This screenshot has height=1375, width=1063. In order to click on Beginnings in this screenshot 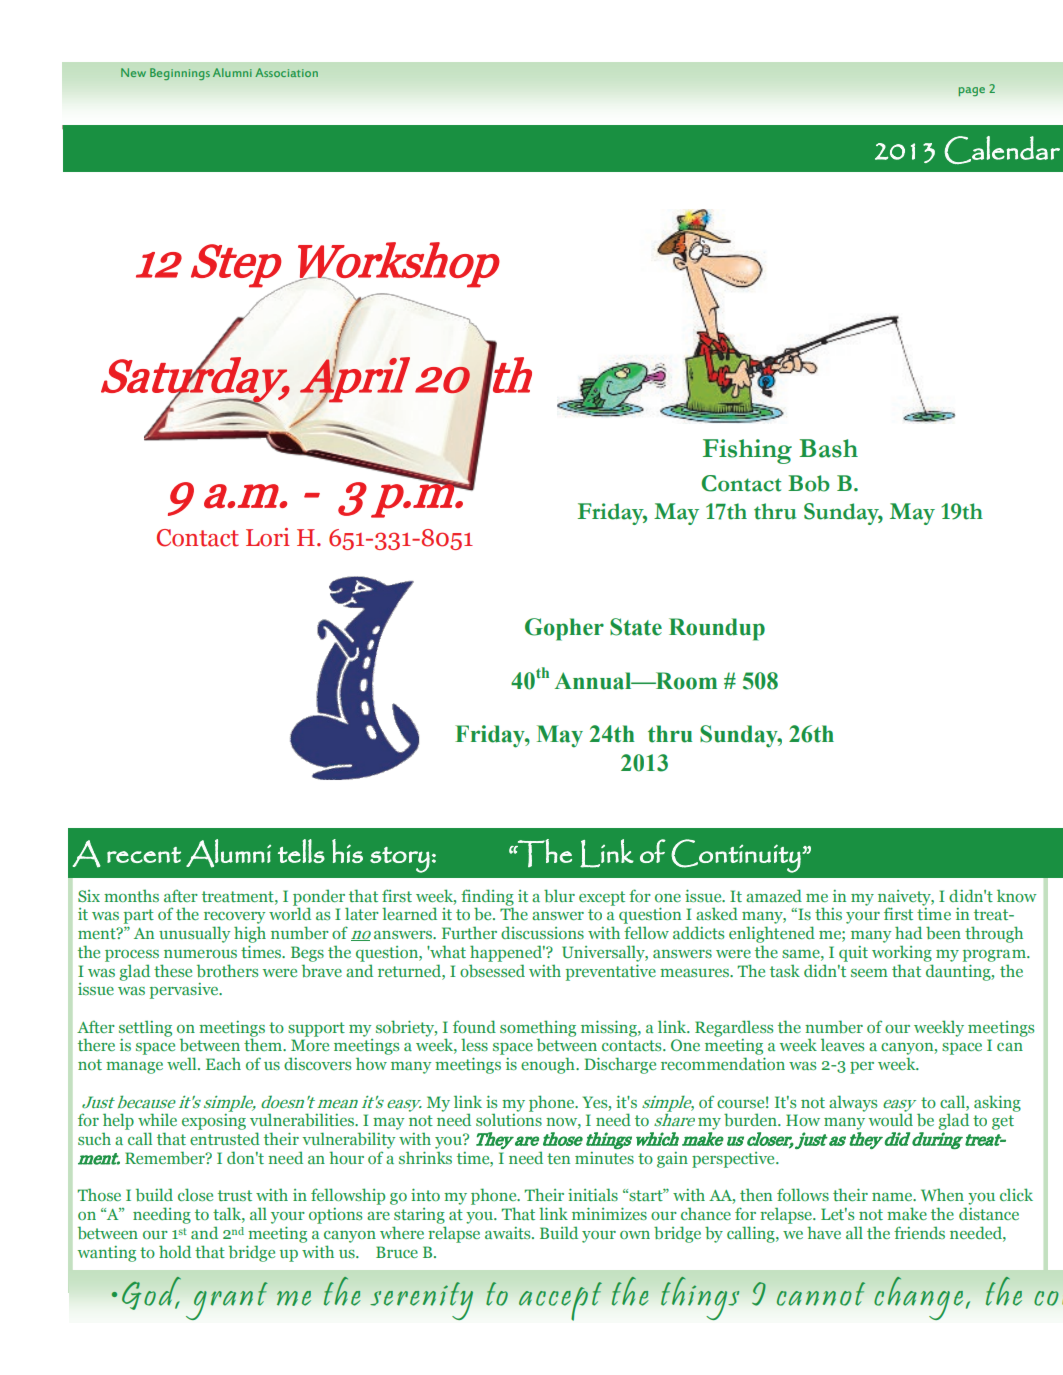, I will do `click(180, 74)`.
